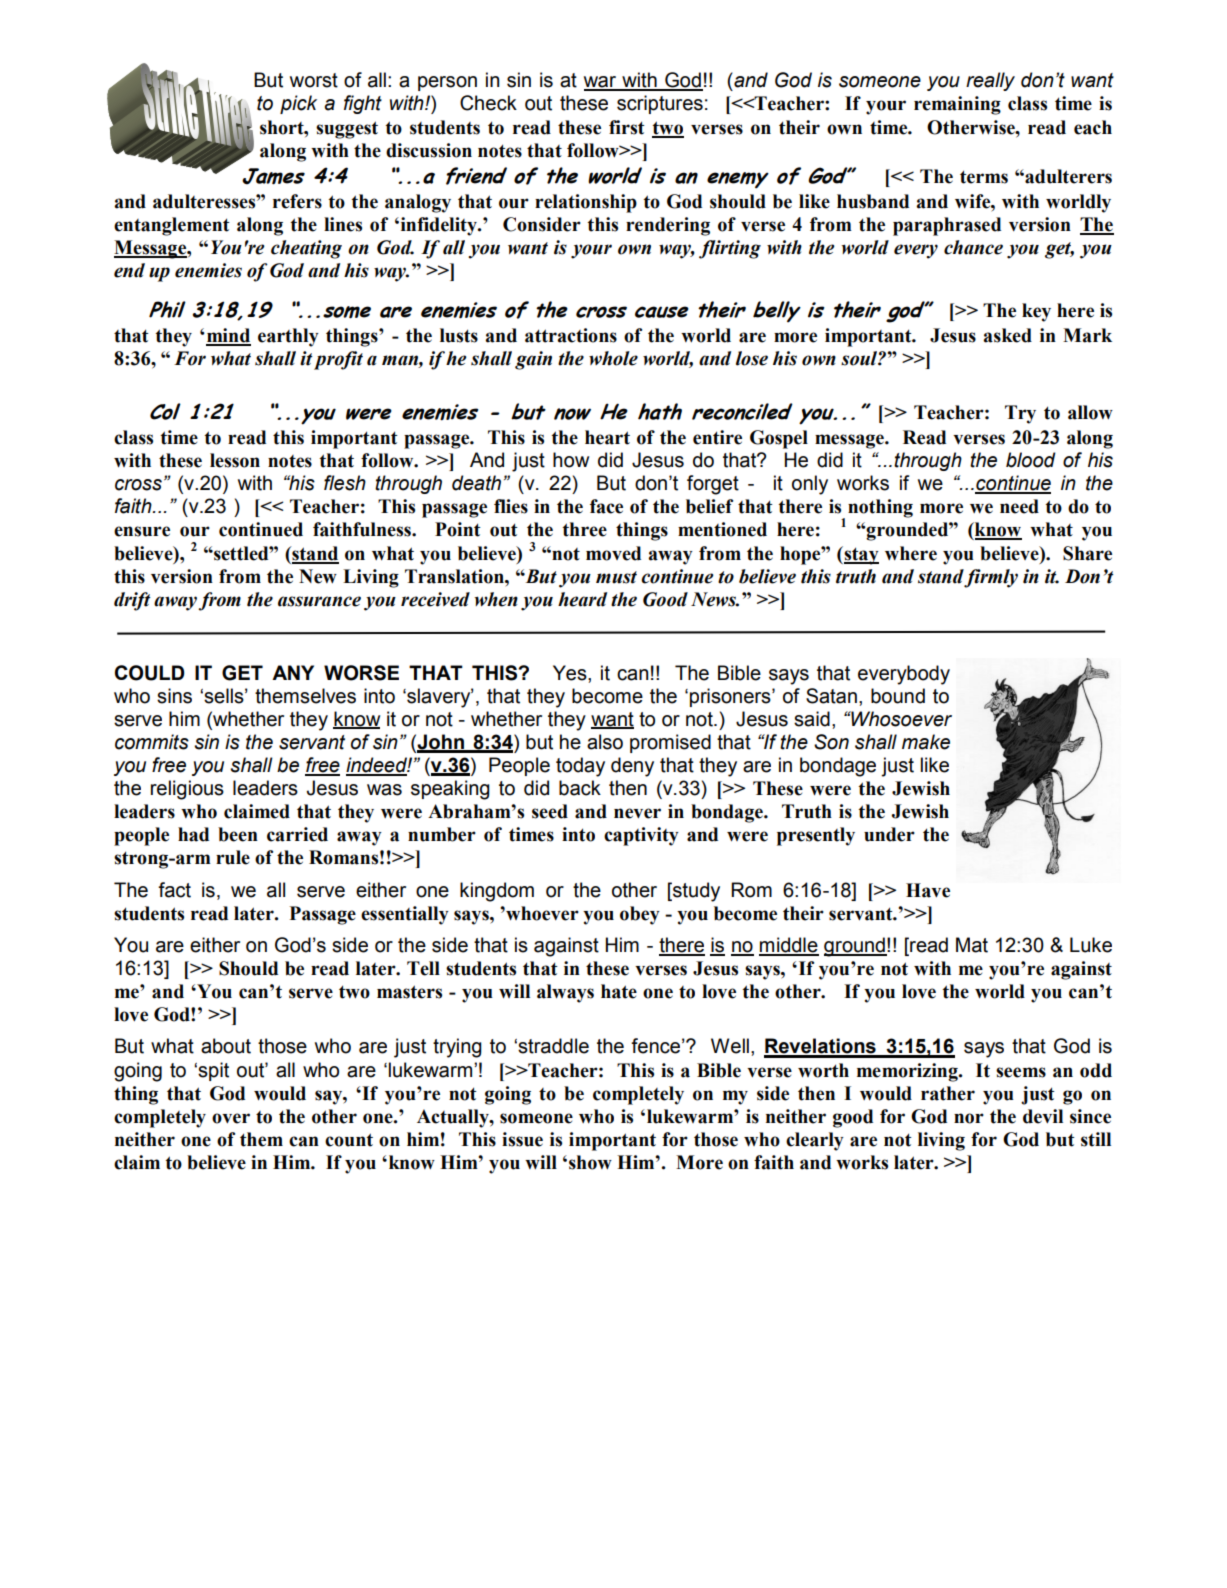 This page has height=1588, width=1227. I want to click on assurance, so click(319, 601).
